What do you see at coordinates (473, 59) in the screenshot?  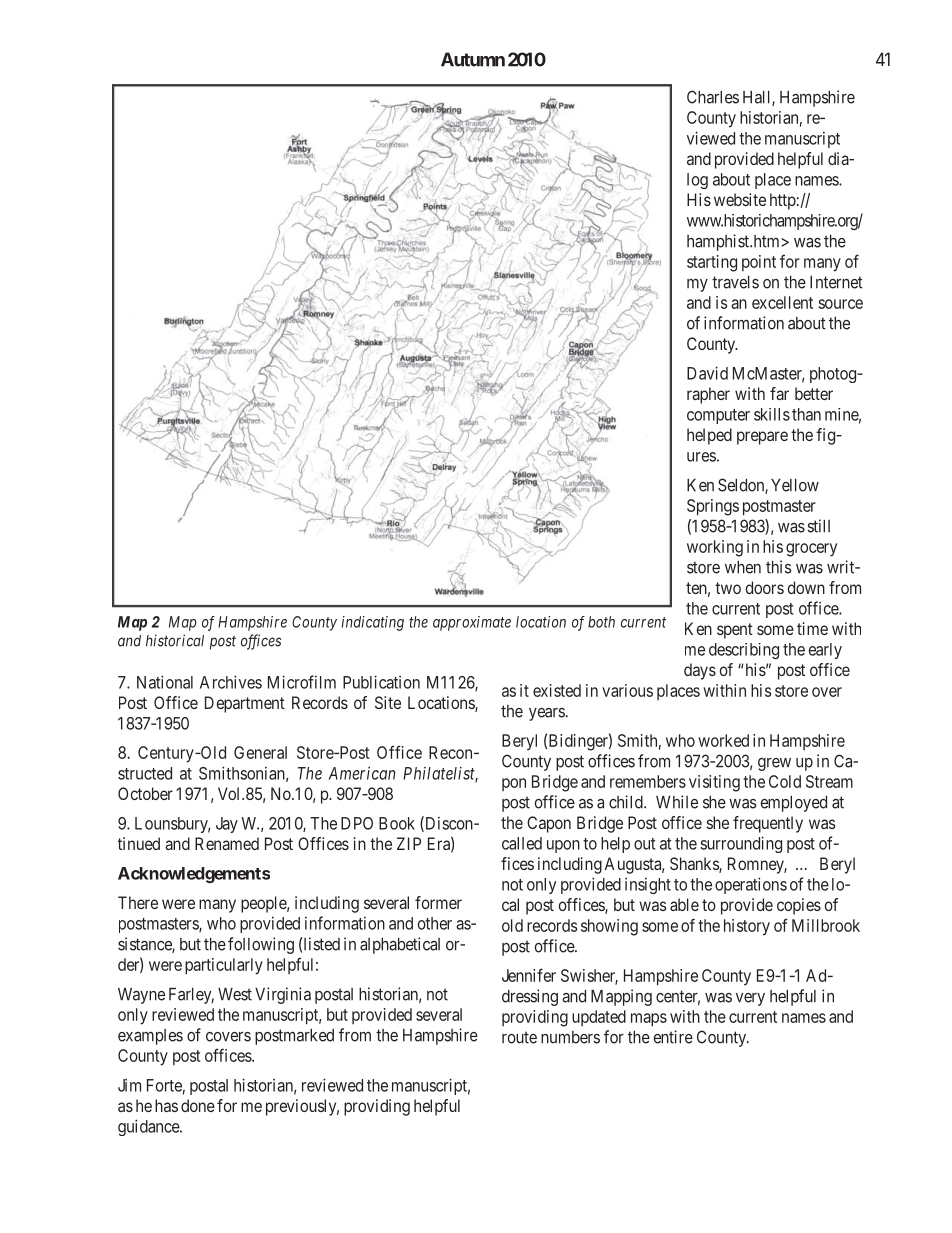 I see `Autumn` at bounding box center [473, 59].
